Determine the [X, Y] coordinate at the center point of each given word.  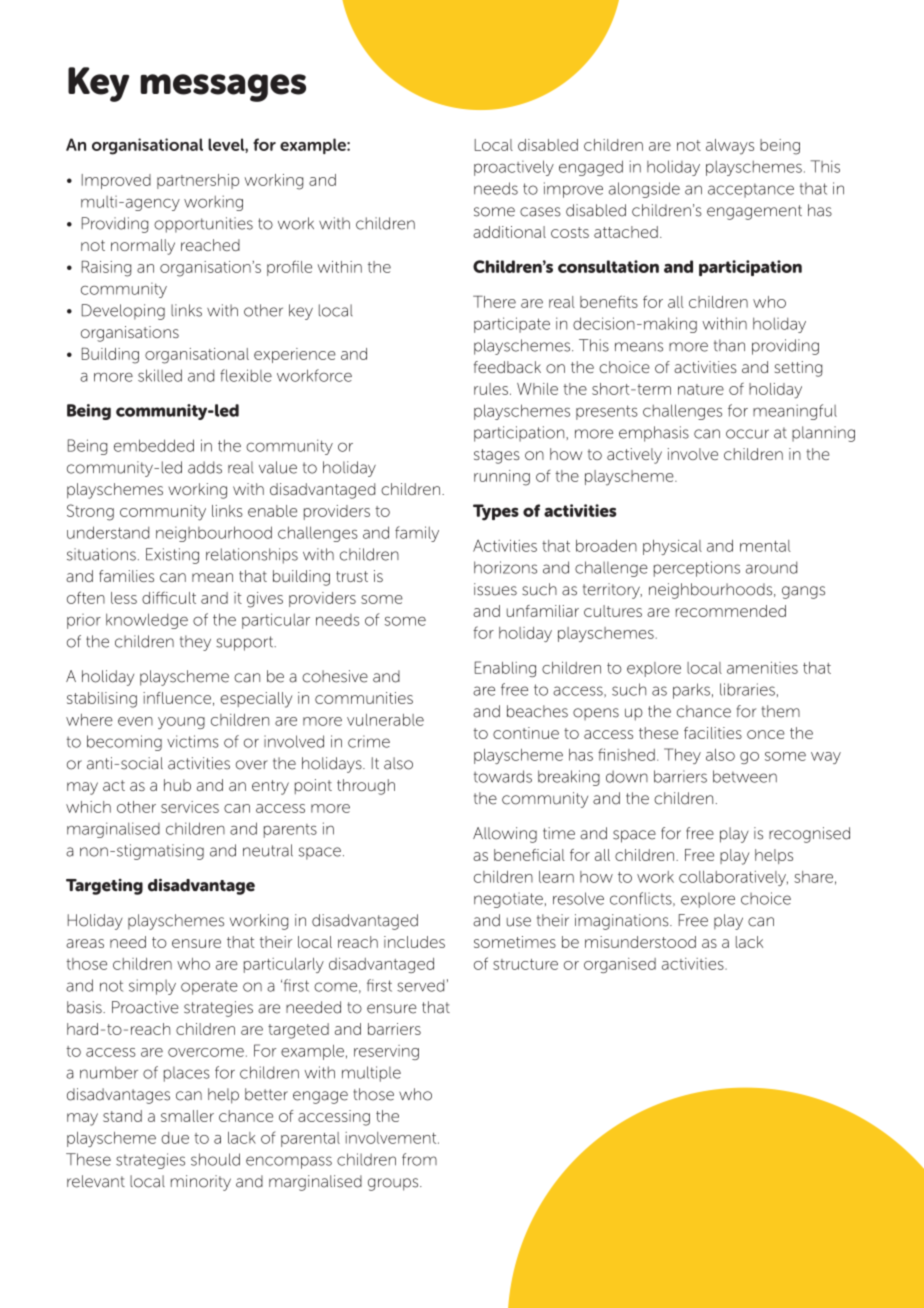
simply [152, 987]
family [417, 534]
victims [193, 741]
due [175, 1138]
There [494, 301]
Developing [123, 312]
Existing [172, 556]
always [730, 147]
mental [765, 546]
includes [414, 942]
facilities [713, 733]
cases [540, 212]
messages [223, 88]
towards [503, 776]
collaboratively [733, 878]
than [729, 345]
